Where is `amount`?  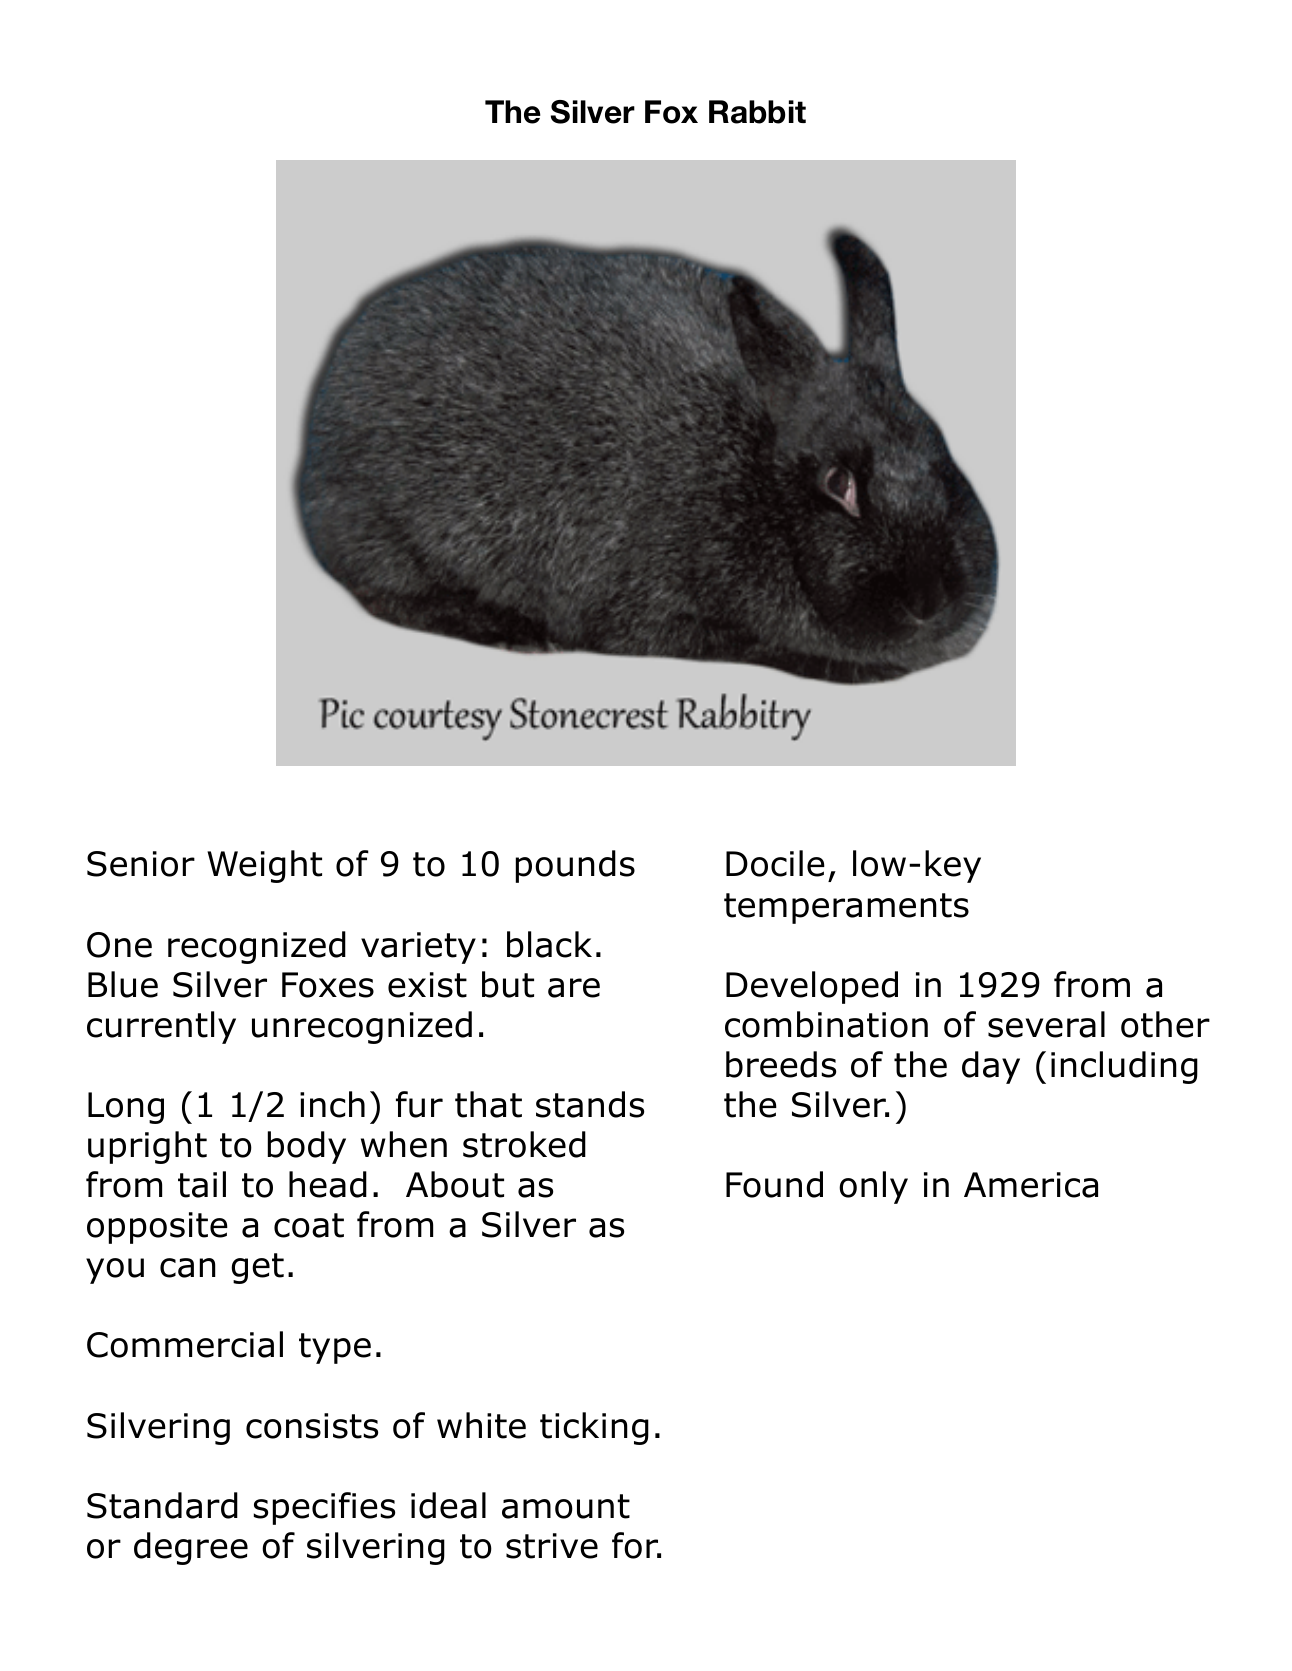
amount is located at coordinates (566, 1506).
